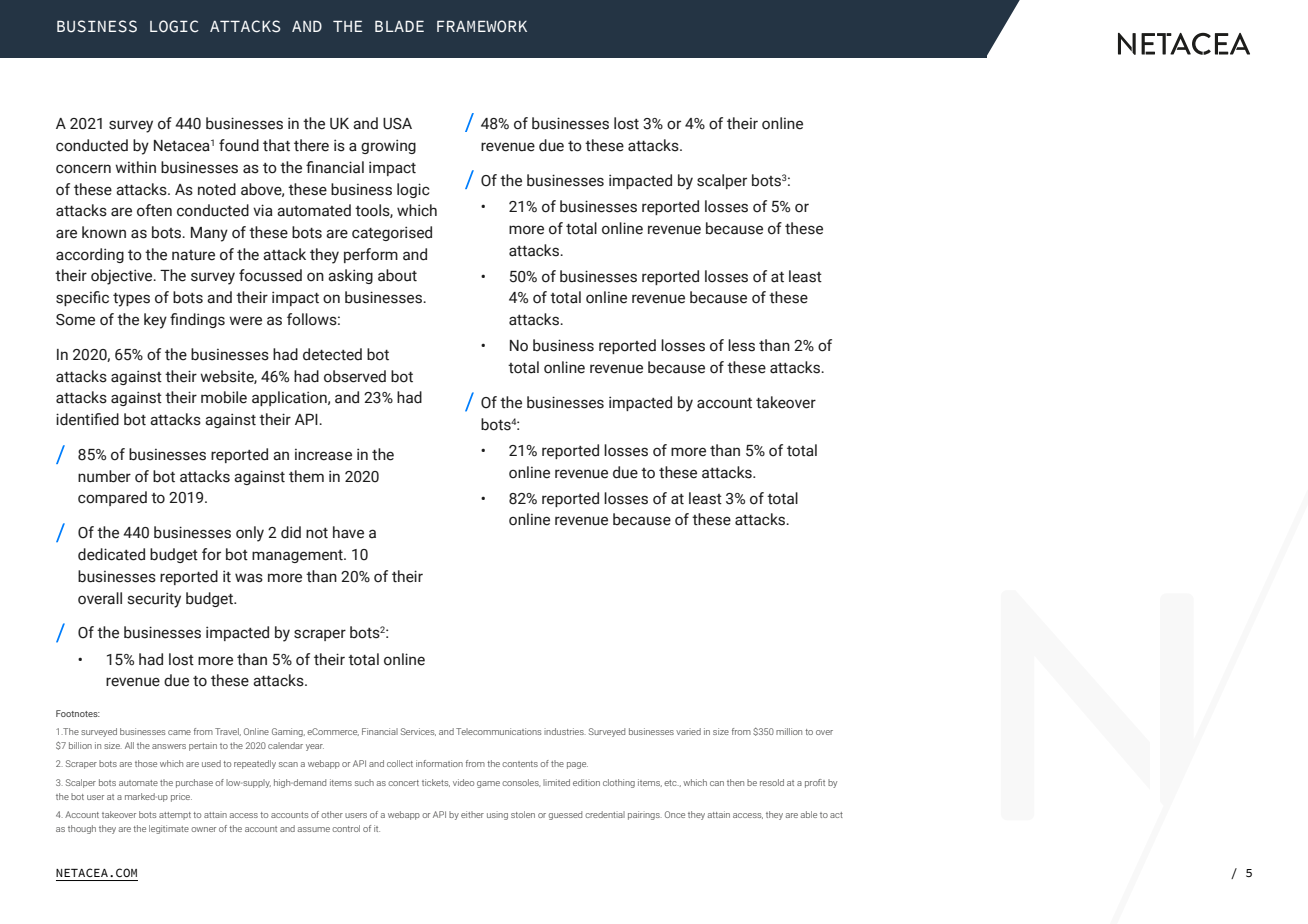  I want to click on varied, so click(688, 731).
